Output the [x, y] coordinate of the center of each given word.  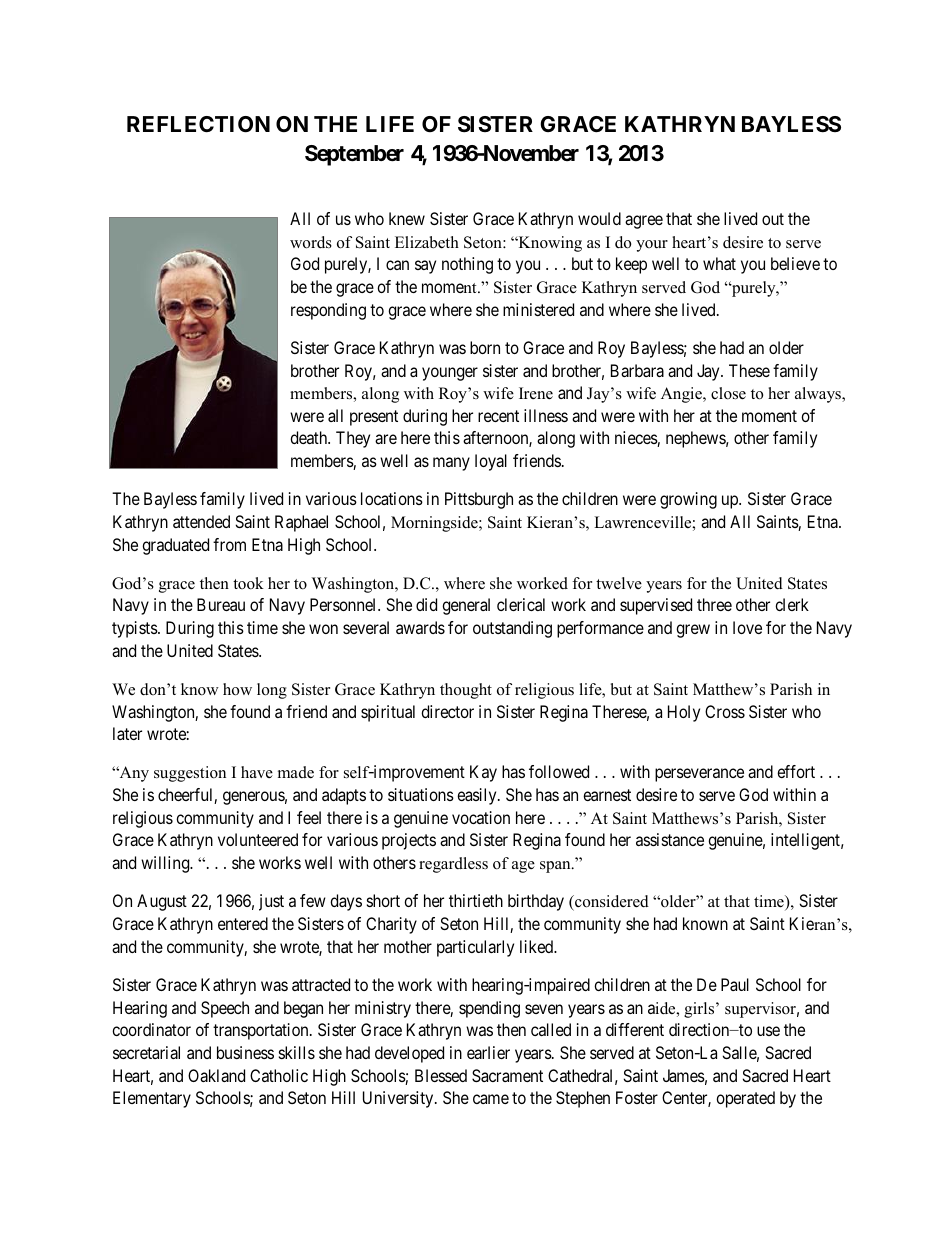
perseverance [699, 775]
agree [644, 222]
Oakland [216, 1075]
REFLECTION [198, 124]
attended [201, 521]
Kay [483, 773]
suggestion [190, 774]
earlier [488, 1052]
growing [688, 500]
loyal [491, 462]
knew [407, 218]
